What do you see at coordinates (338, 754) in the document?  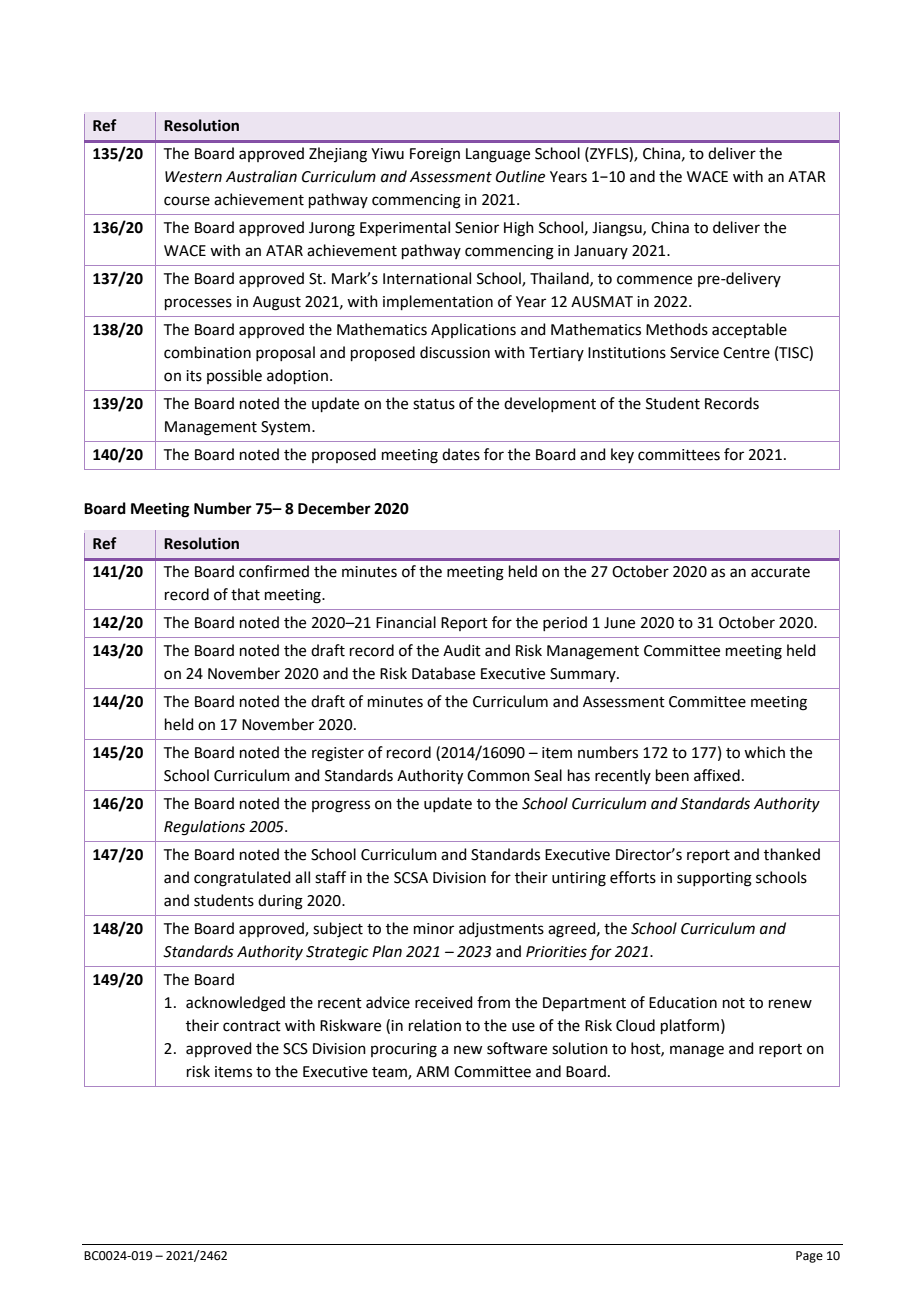 I see `register` at bounding box center [338, 754].
